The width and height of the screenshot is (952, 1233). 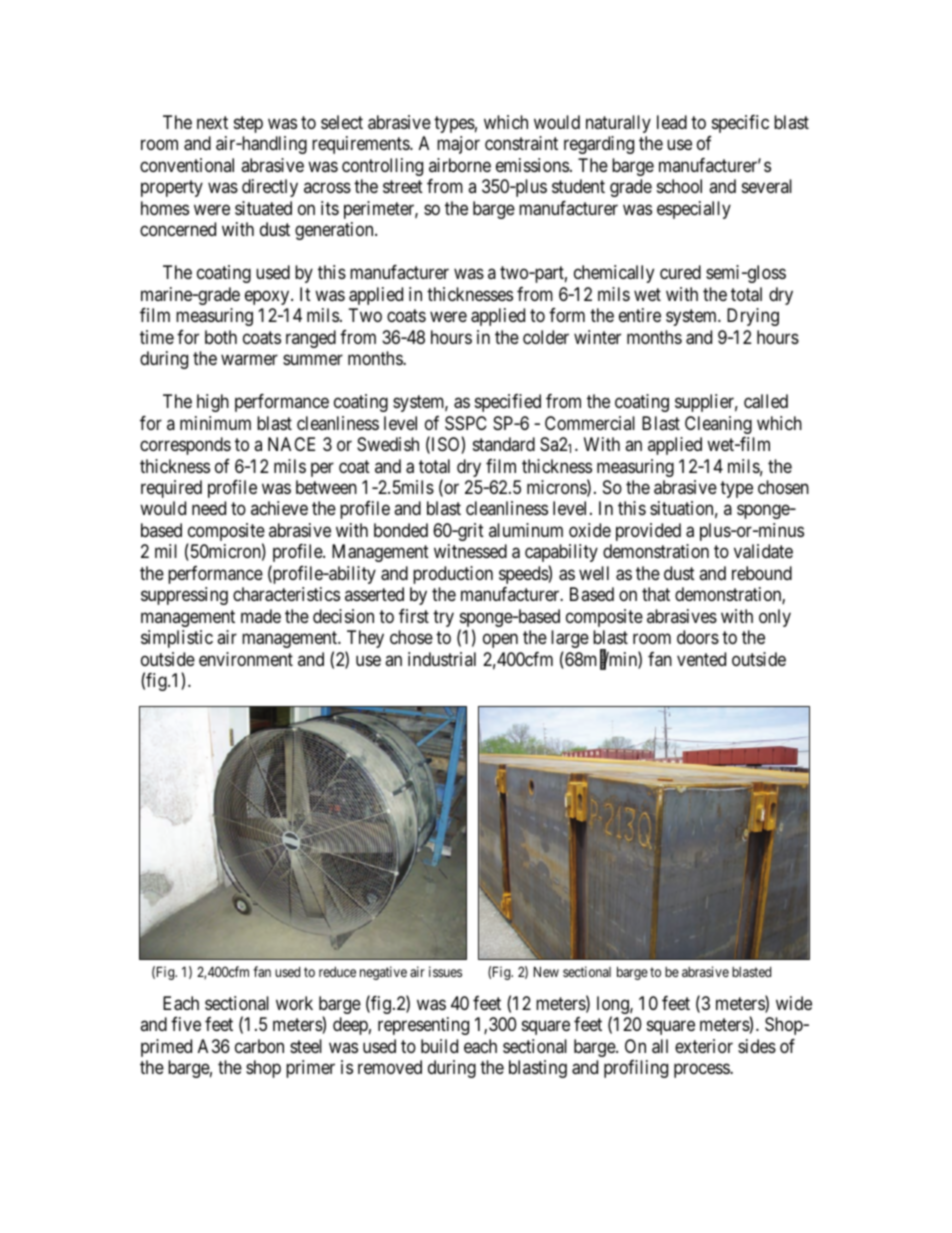 I want to click on minimum, so click(x=215, y=423).
